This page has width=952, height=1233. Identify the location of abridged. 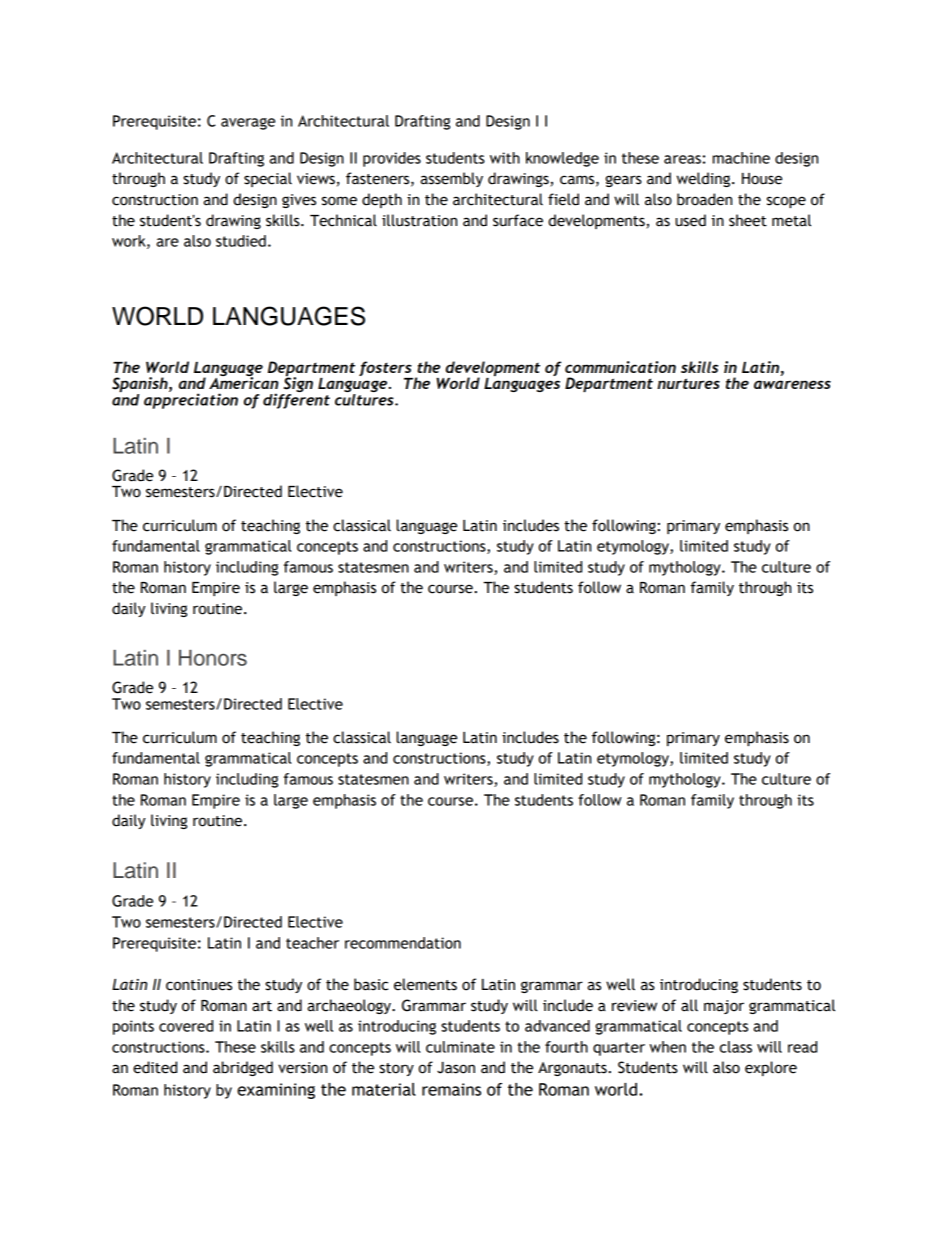
(243, 1068).
